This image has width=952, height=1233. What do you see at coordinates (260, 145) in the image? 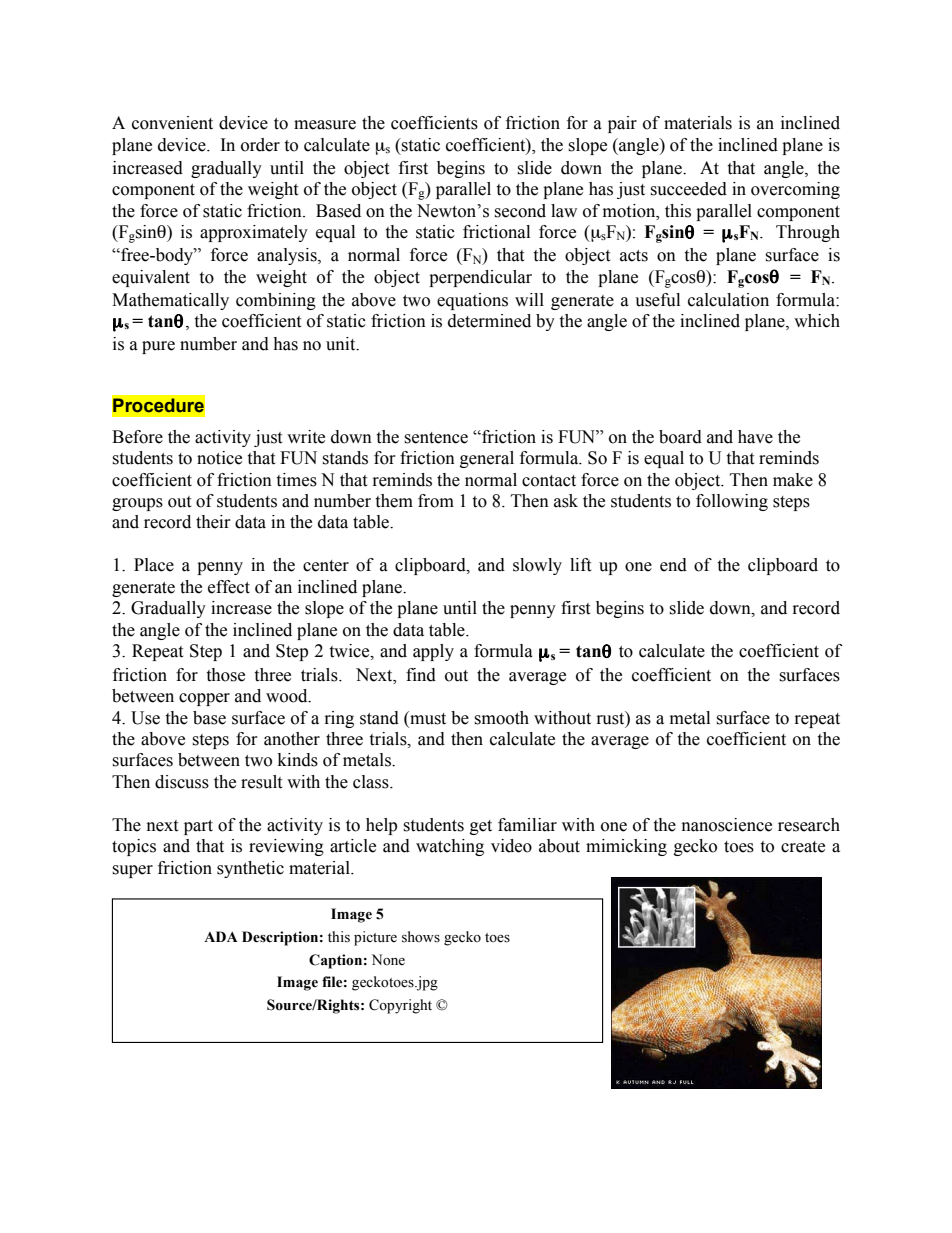
I see `order` at bounding box center [260, 145].
